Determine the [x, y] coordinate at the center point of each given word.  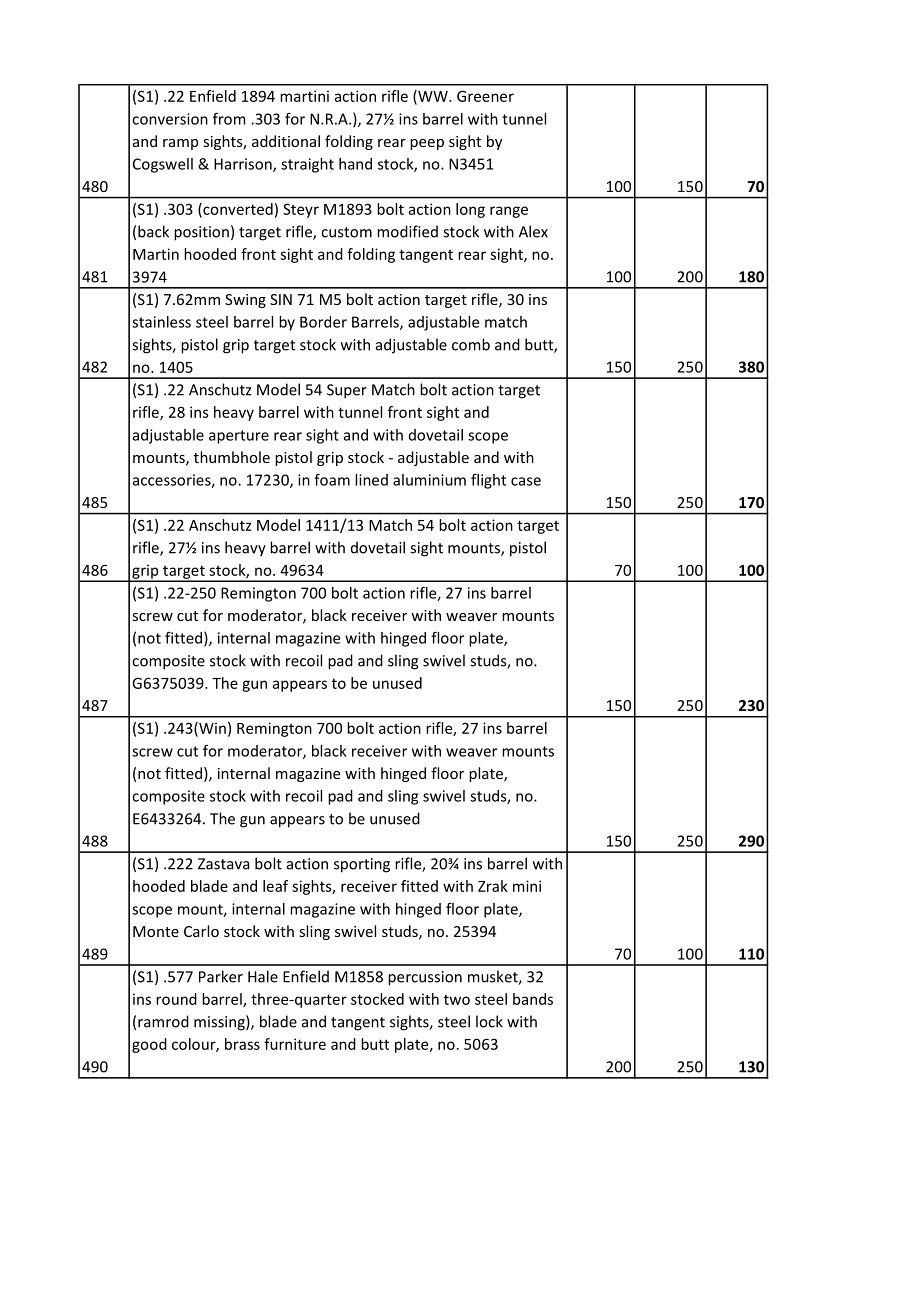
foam [332, 479]
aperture [239, 437]
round [176, 999]
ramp [180, 144]
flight [488, 481]
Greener [485, 96]
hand [355, 164]
